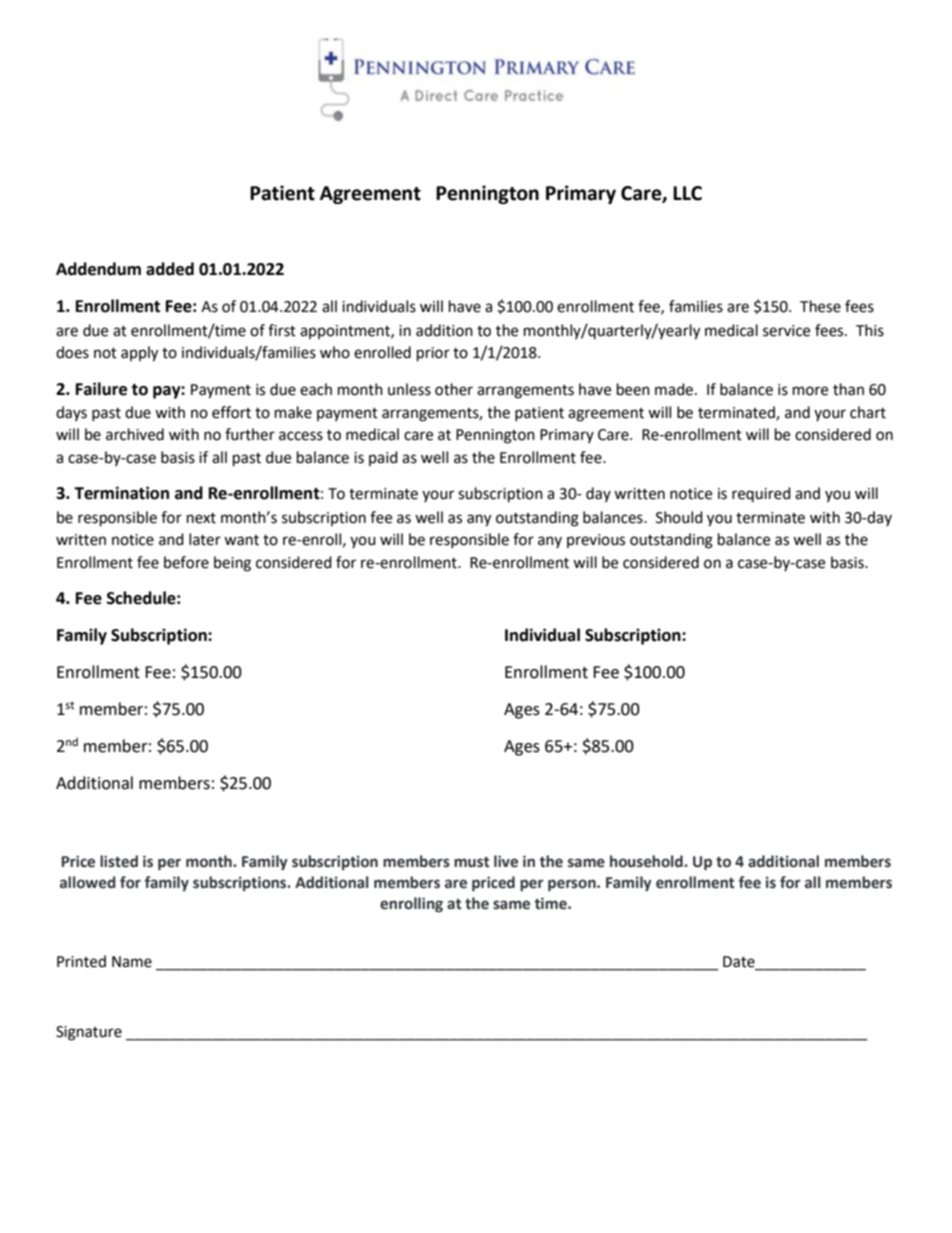 The image size is (952, 1233). What do you see at coordinates (89, 1033) in the image?
I see `Signature` at bounding box center [89, 1033].
